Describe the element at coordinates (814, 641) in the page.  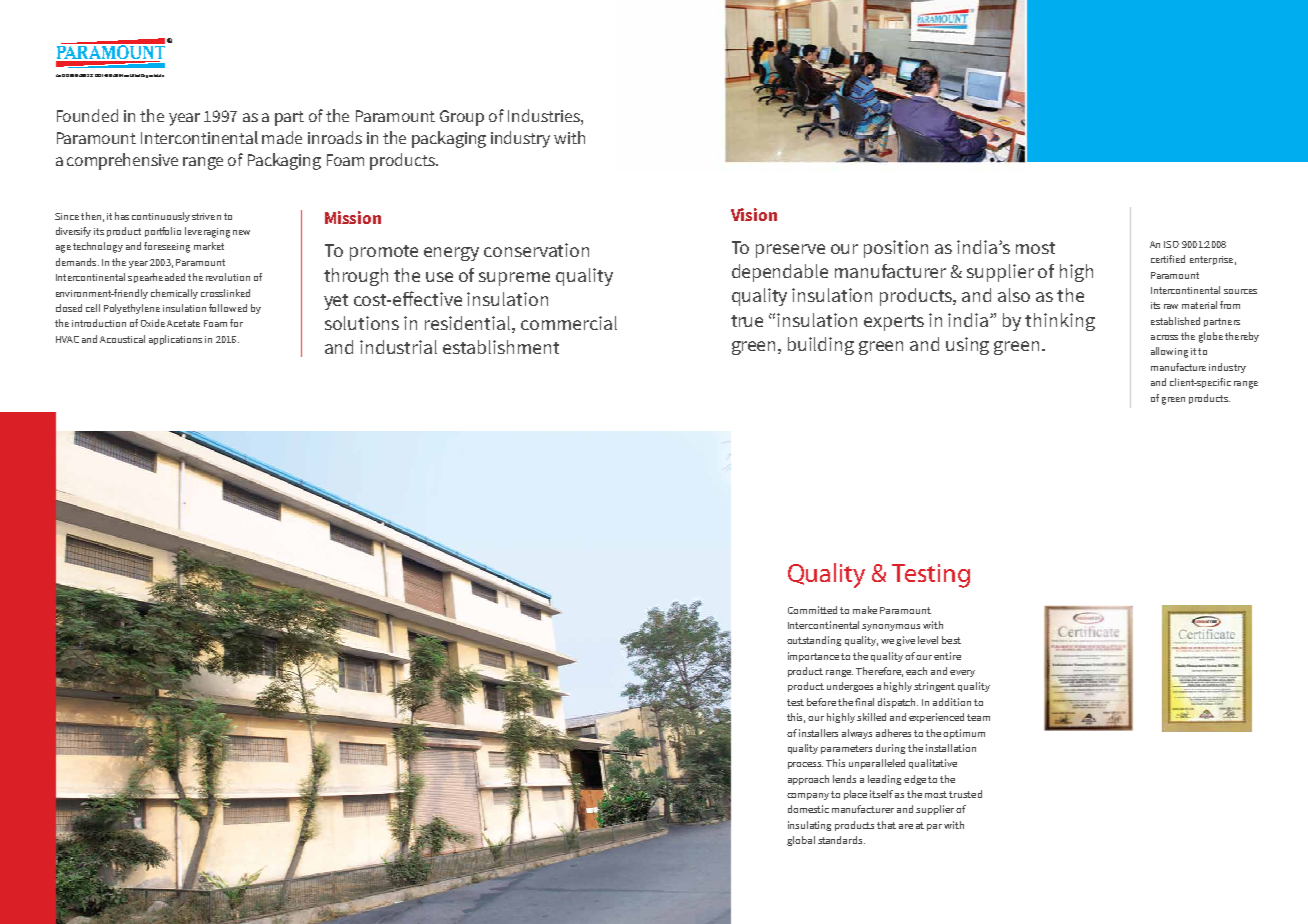
I see `outstanding` at that location.
